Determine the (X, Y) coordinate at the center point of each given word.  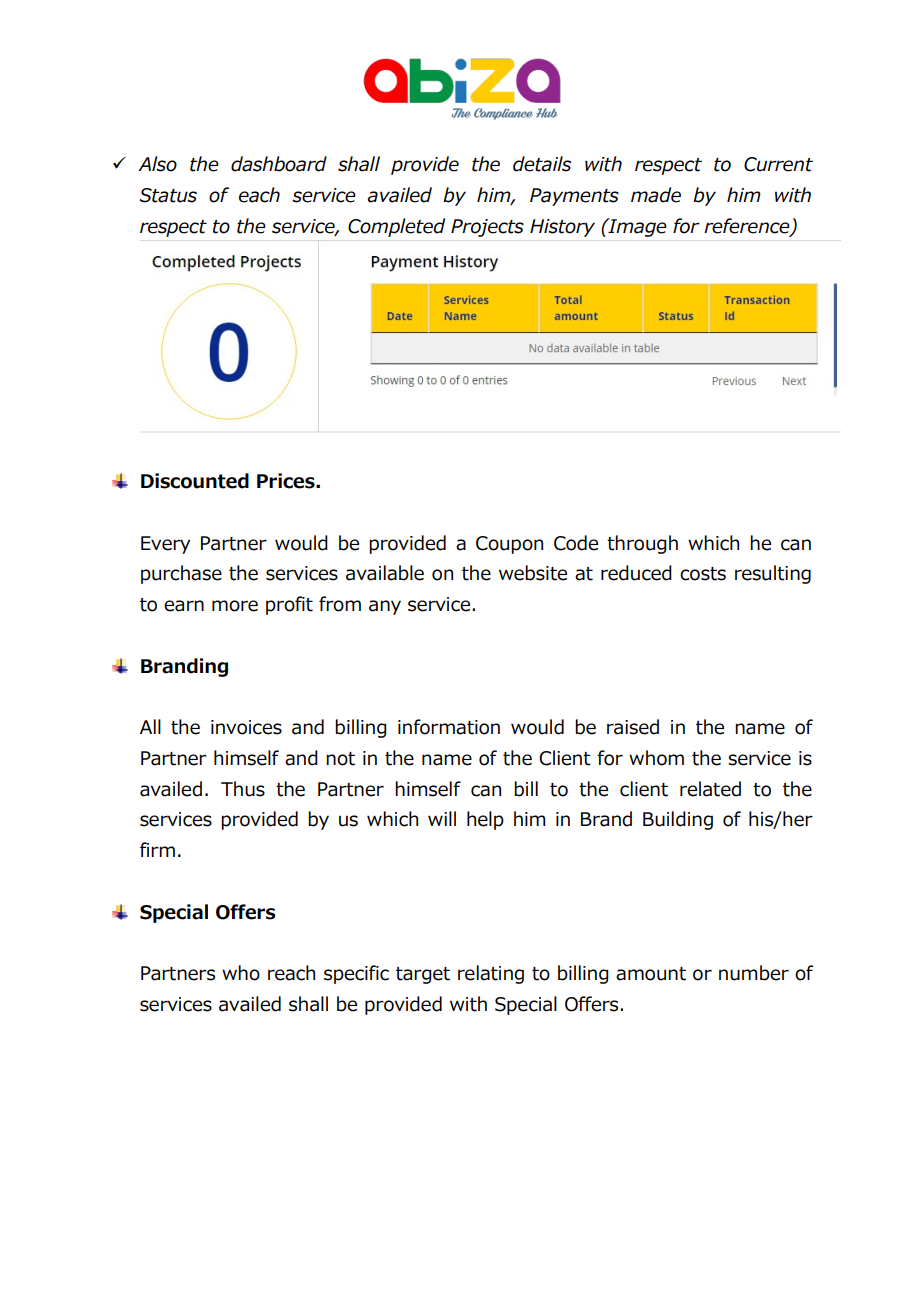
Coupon (509, 545)
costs (703, 574)
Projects (487, 228)
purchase (181, 574)
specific (356, 974)
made (656, 195)
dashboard (279, 164)
